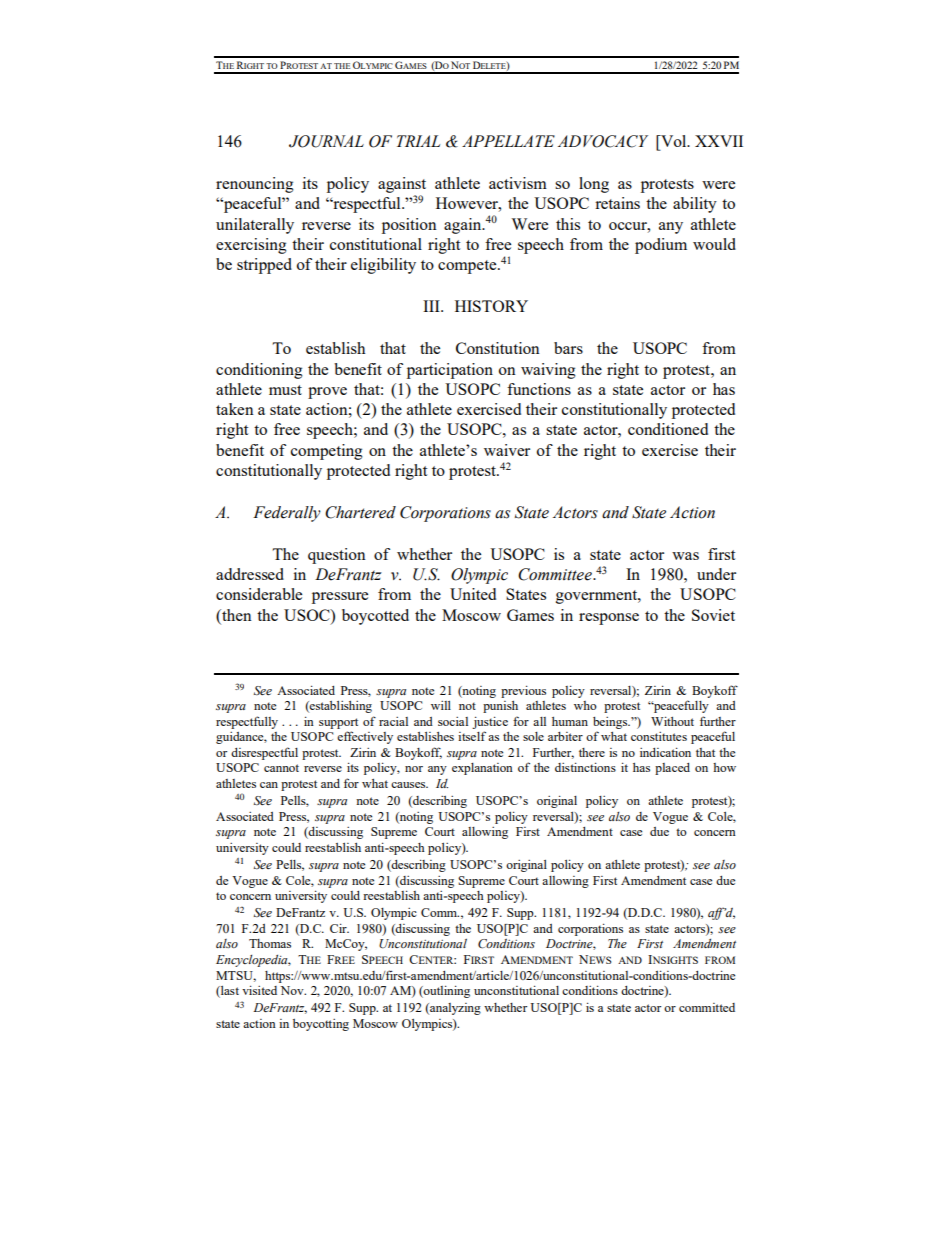 This screenshot has width=952, height=1233. What do you see at coordinates (507, 450) in the screenshot?
I see `waiver` at bounding box center [507, 450].
